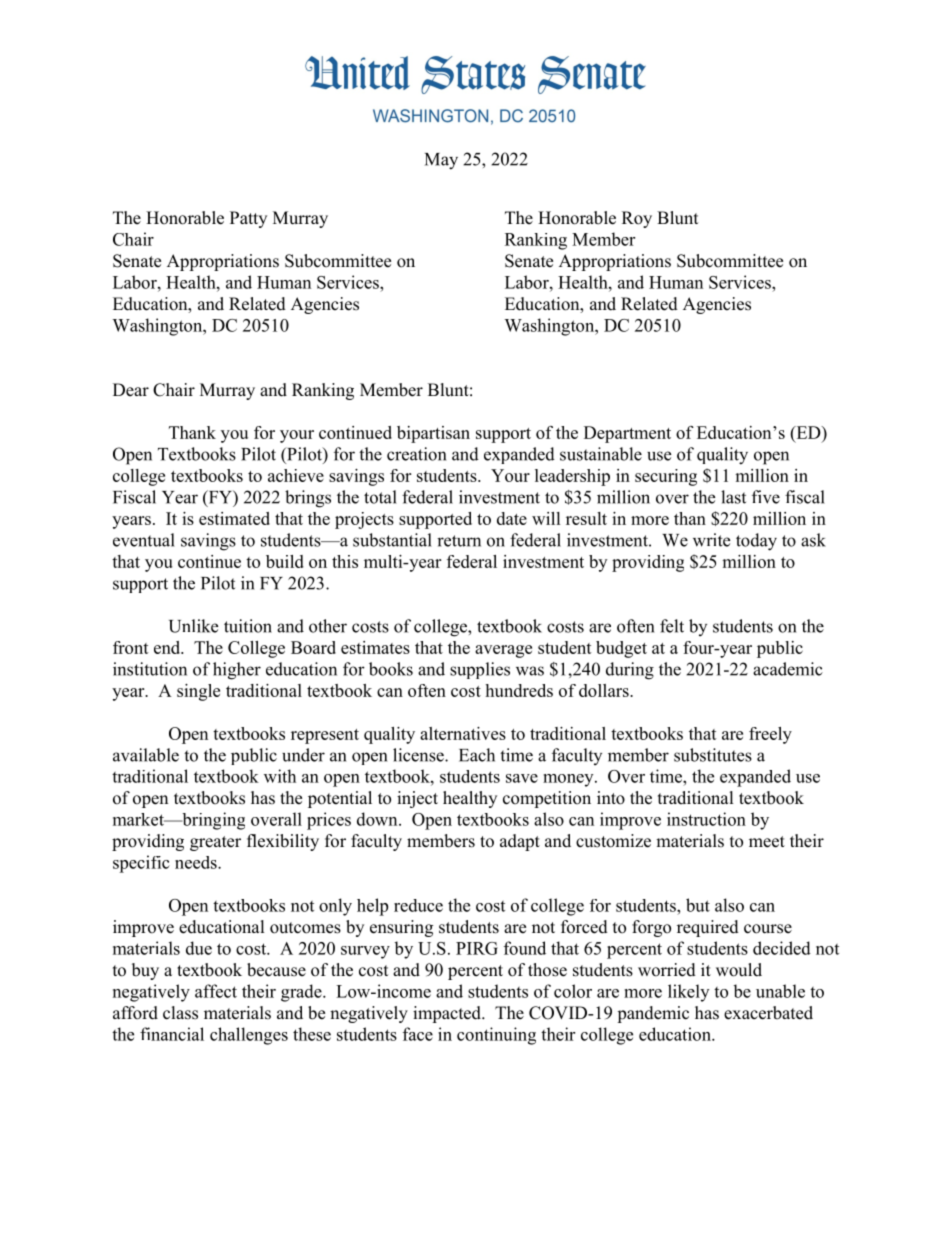  What do you see at coordinates (733, 497) in the page?
I see `last` at bounding box center [733, 497].
